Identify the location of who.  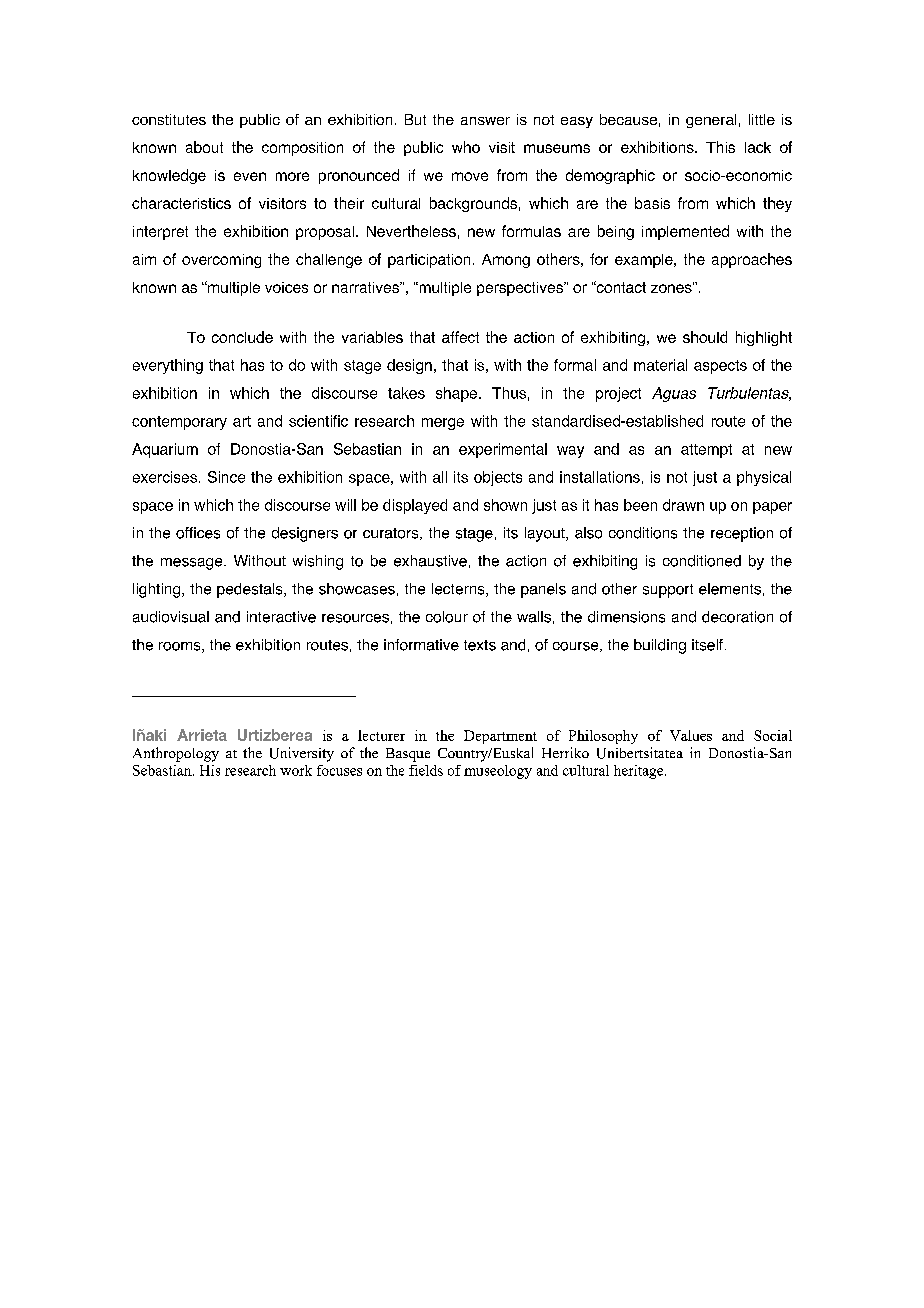
(466, 147).
